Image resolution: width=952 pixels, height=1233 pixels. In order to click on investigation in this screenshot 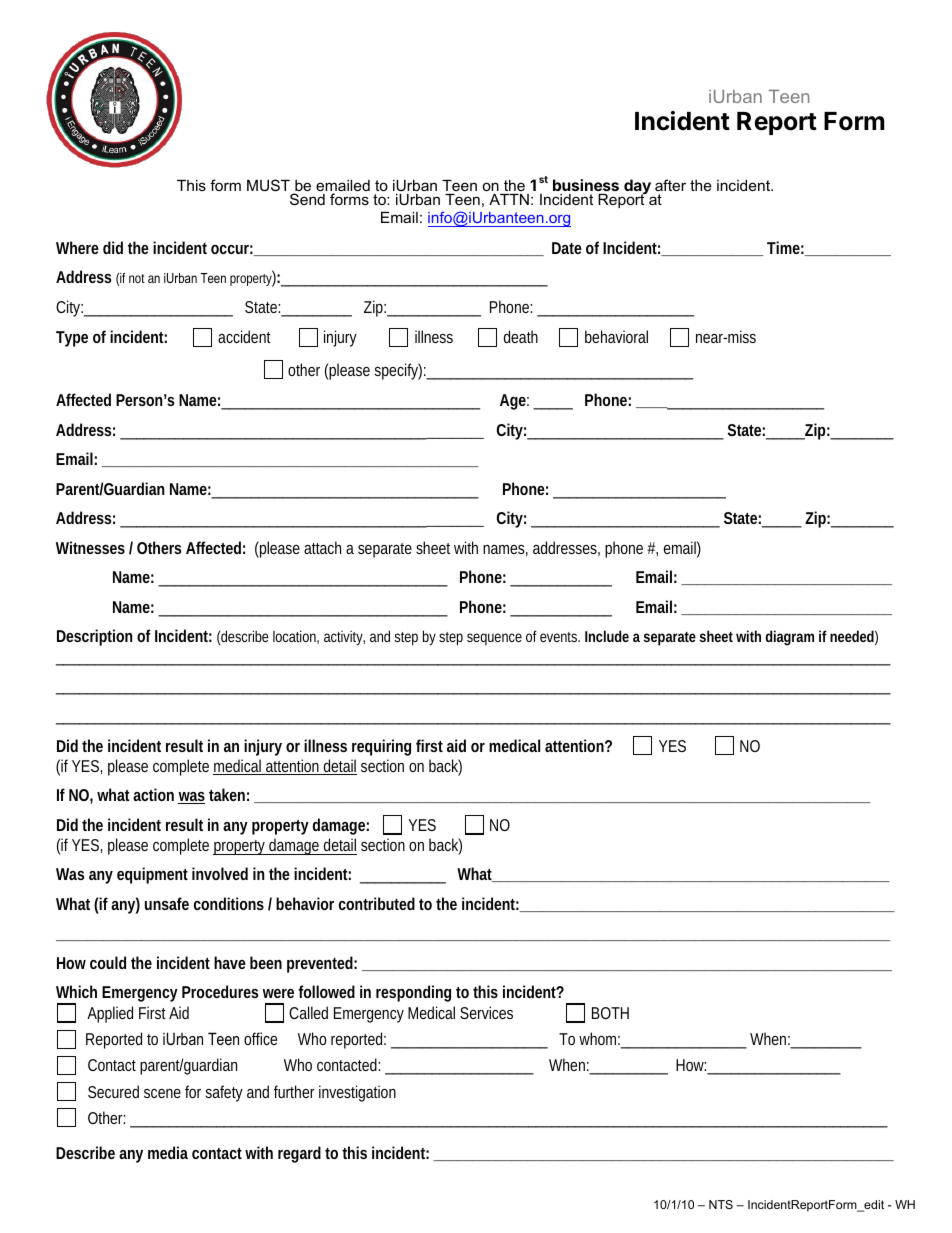, I will do `click(357, 1093)`.
